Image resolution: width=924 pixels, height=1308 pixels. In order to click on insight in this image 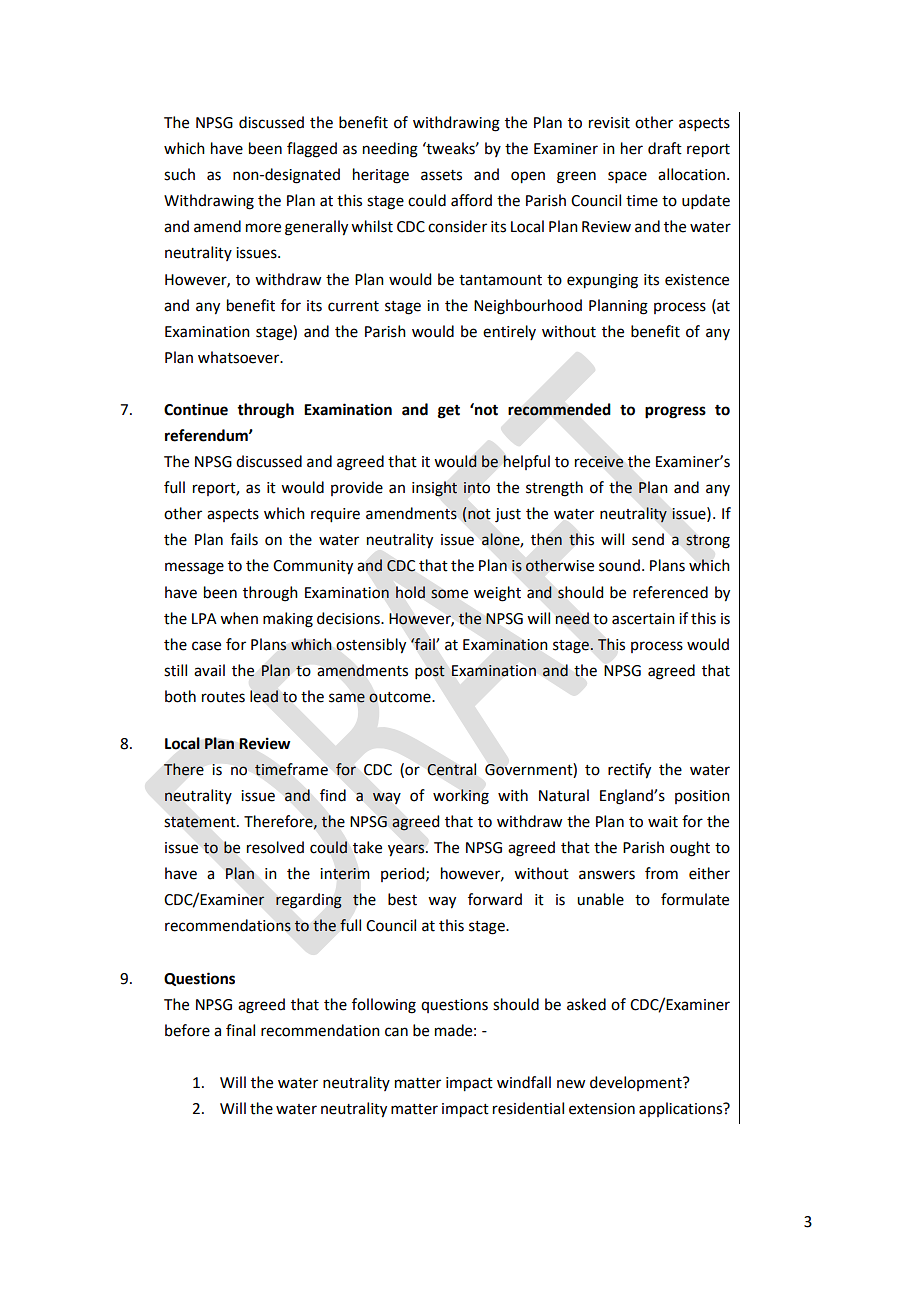, I will do `click(434, 489)`.
